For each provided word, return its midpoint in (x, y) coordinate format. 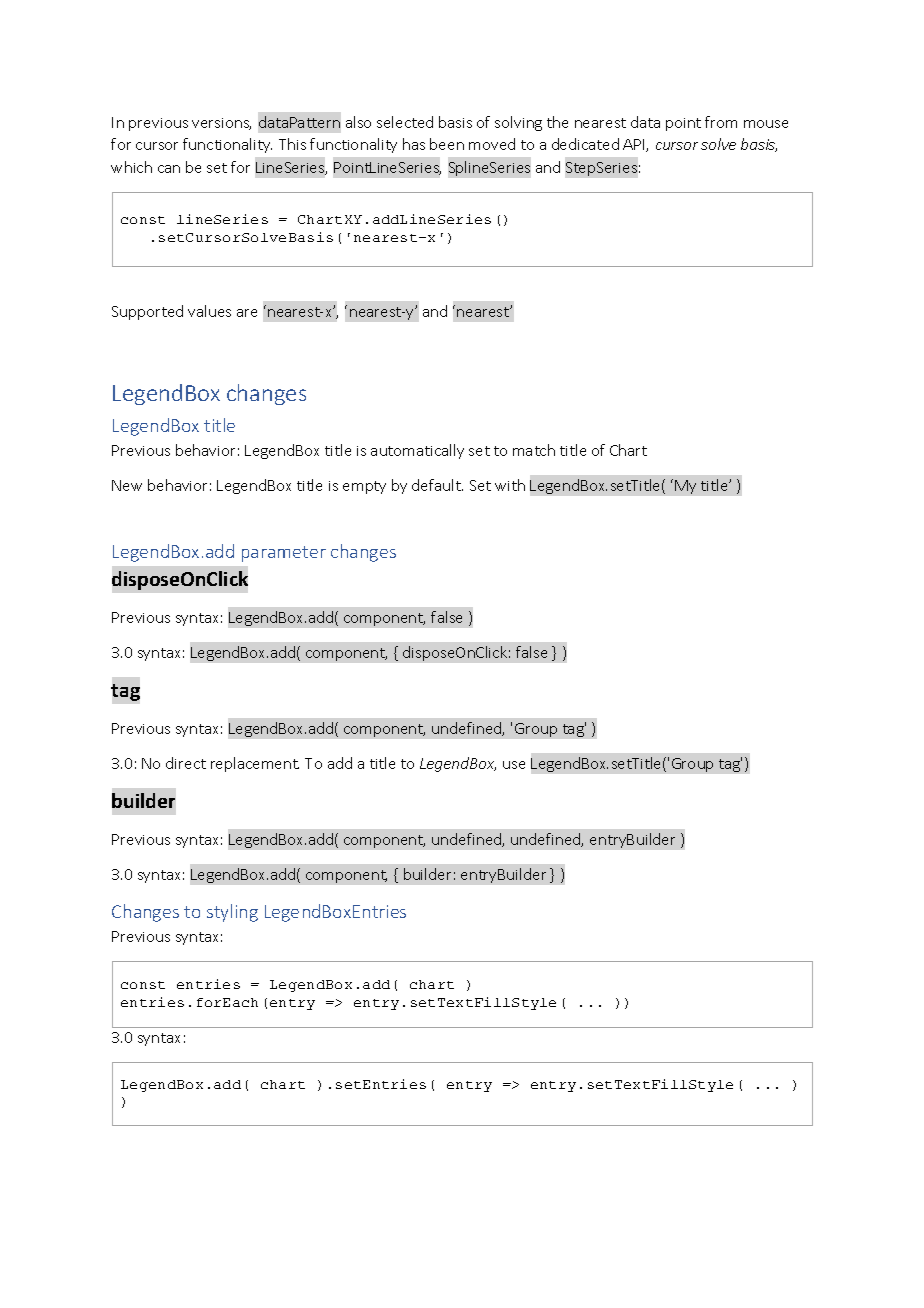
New (127, 485)
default (437, 485)
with (510, 485)
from (721, 122)
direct (186, 763)
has (414, 144)
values (209, 311)
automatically (417, 451)
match (534, 450)
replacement (255, 764)
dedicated (585, 144)
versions (221, 124)
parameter (284, 554)
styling (232, 913)
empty (364, 487)
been (447, 144)
